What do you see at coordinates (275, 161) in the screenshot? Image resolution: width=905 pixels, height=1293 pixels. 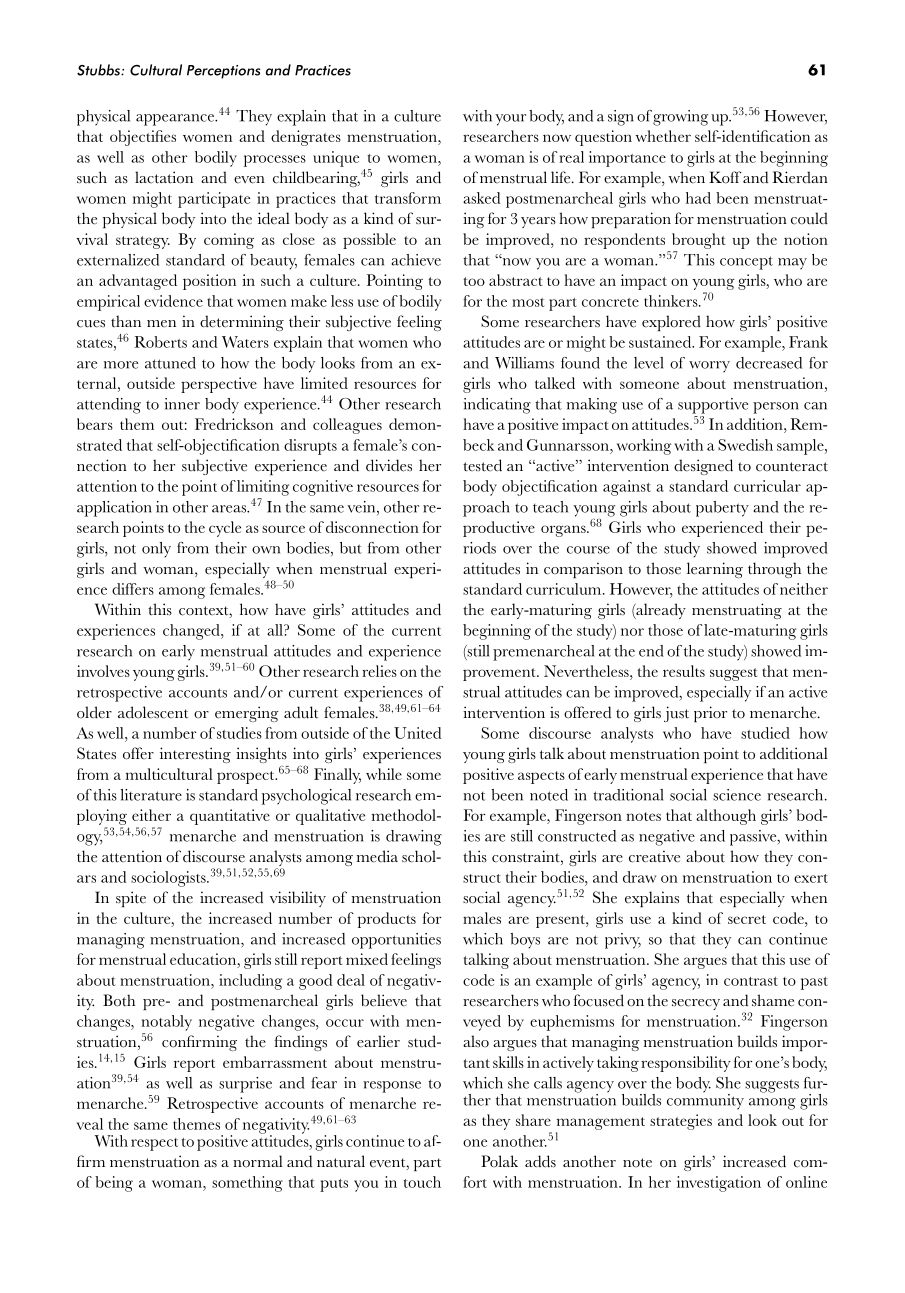 I see `processes` at bounding box center [275, 161].
